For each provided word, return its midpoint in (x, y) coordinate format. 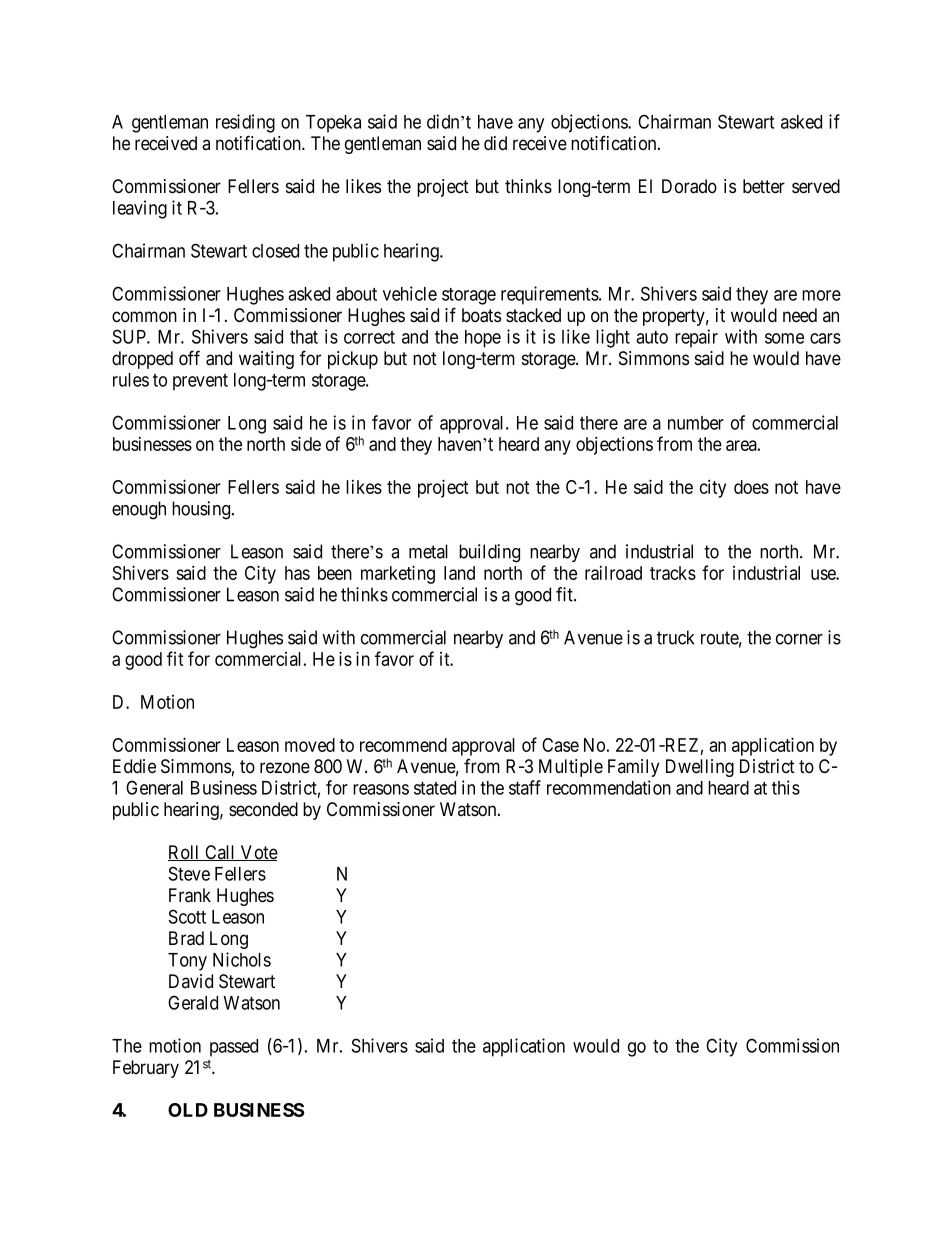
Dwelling (700, 768)
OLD (188, 1110)
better (764, 186)
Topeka (333, 124)
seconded (263, 809)
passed (234, 1048)
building (489, 553)
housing (202, 510)
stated (435, 788)
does (751, 487)
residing (245, 123)
